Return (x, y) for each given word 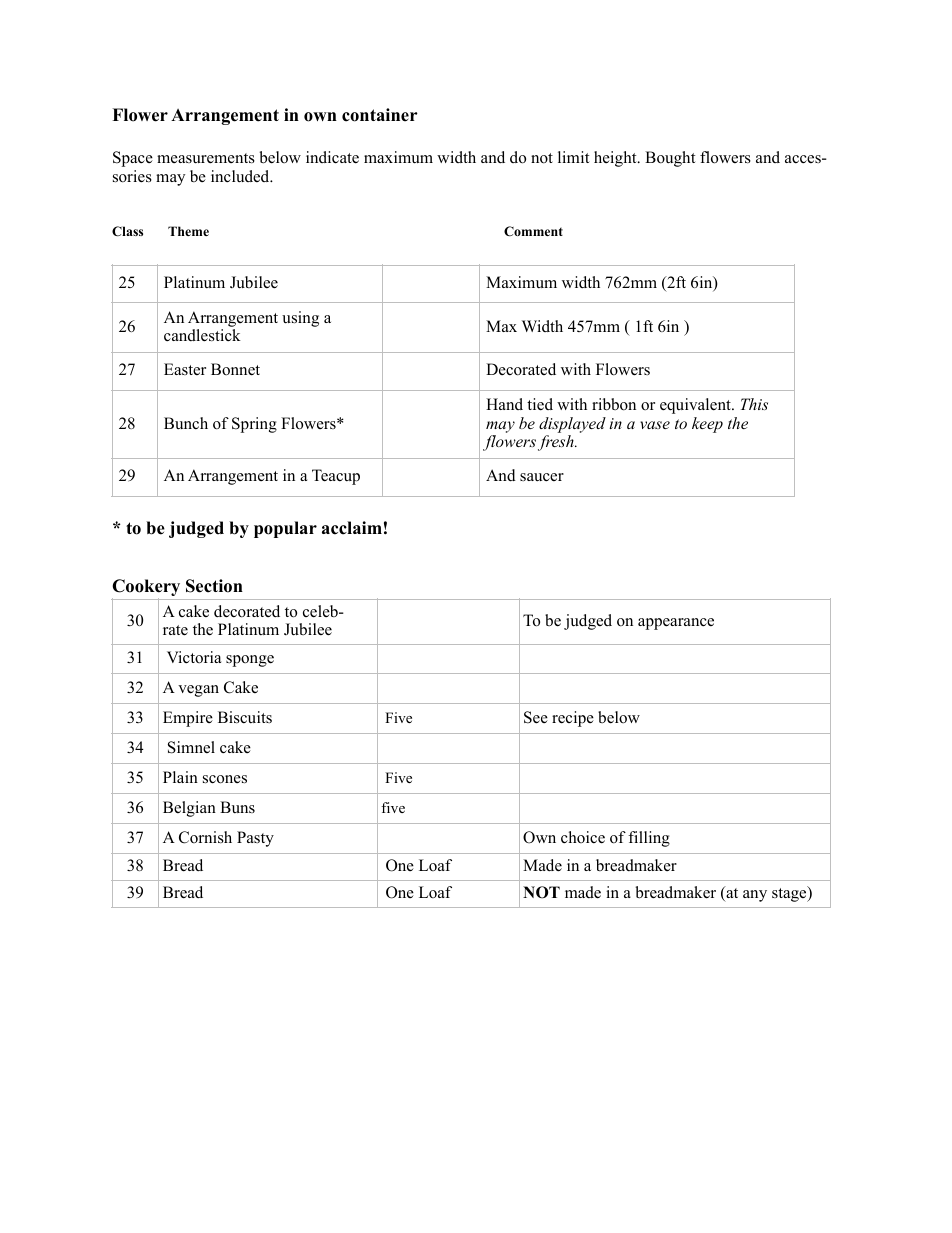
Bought (670, 159)
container (380, 115)
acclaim (352, 528)
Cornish (205, 837)
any (755, 896)
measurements (206, 158)
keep (707, 425)
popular (285, 529)
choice (583, 837)
